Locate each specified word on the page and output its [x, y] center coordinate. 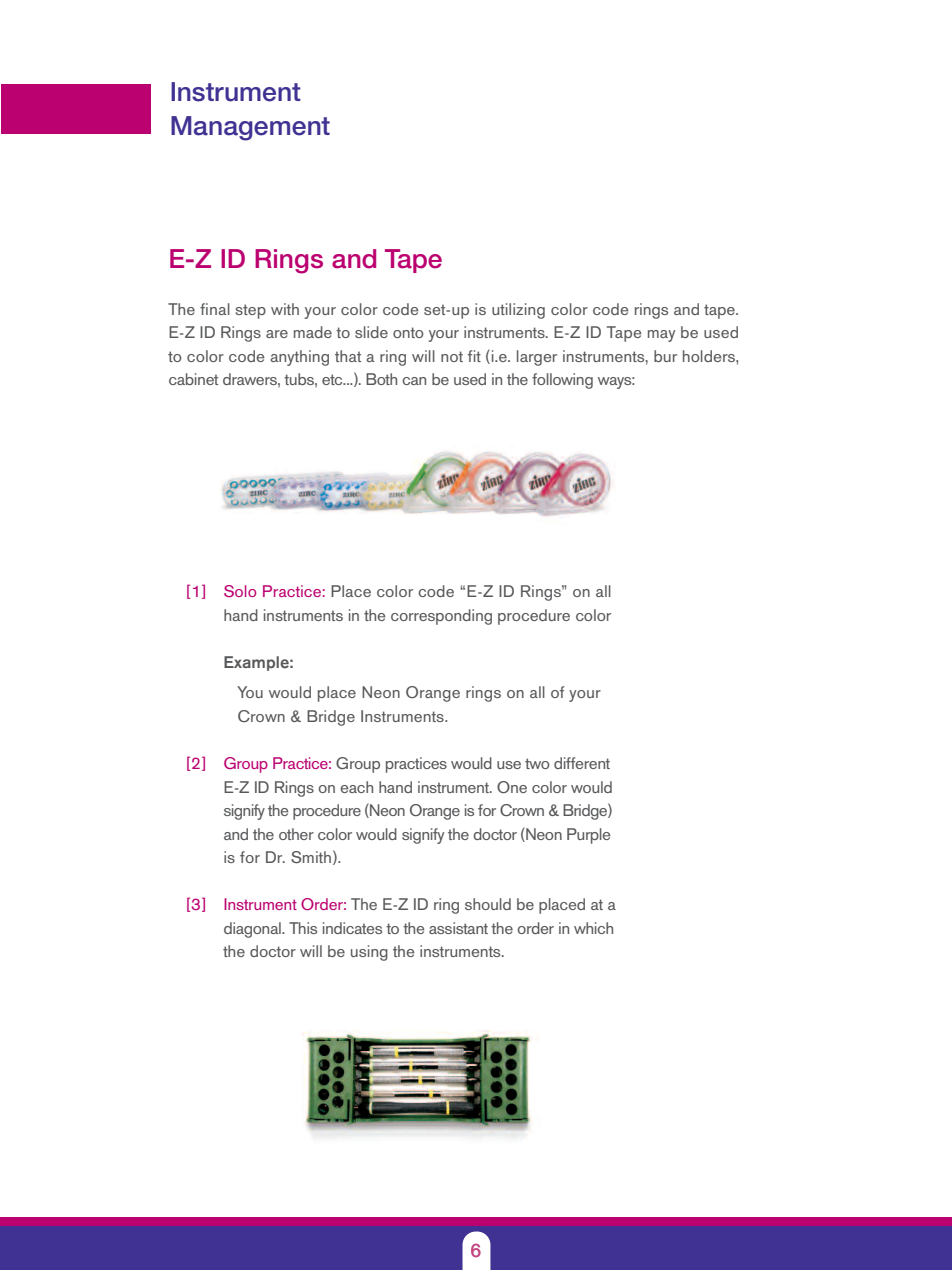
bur [665, 356]
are [277, 334]
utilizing [518, 311]
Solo [240, 591]
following [562, 381]
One [512, 787]
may [661, 336]
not [452, 356]
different [582, 763]
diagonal [253, 930]
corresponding [441, 617]
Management [250, 128]
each [356, 787]
